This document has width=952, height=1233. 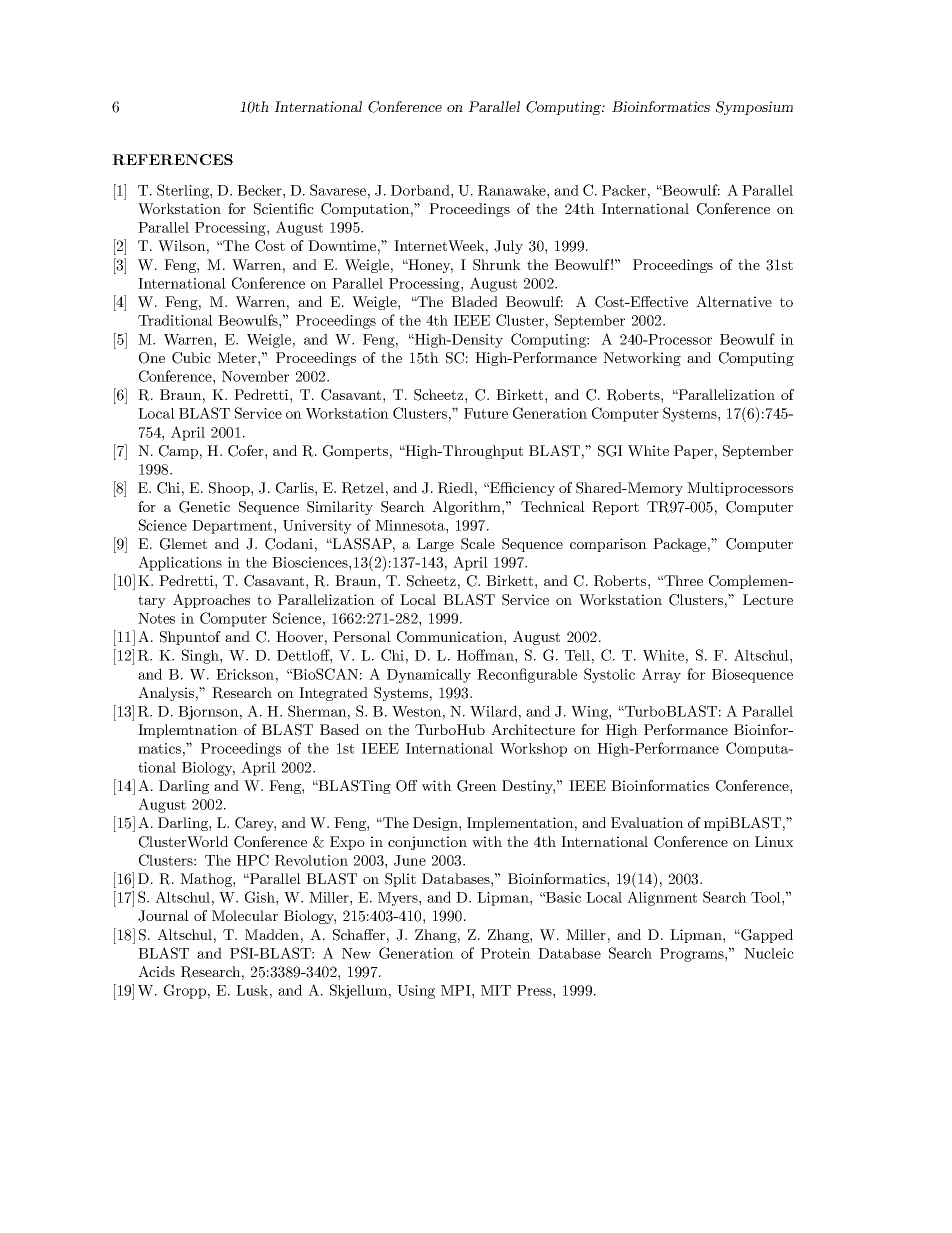 I want to click on REFERENCES, so click(x=172, y=159).
